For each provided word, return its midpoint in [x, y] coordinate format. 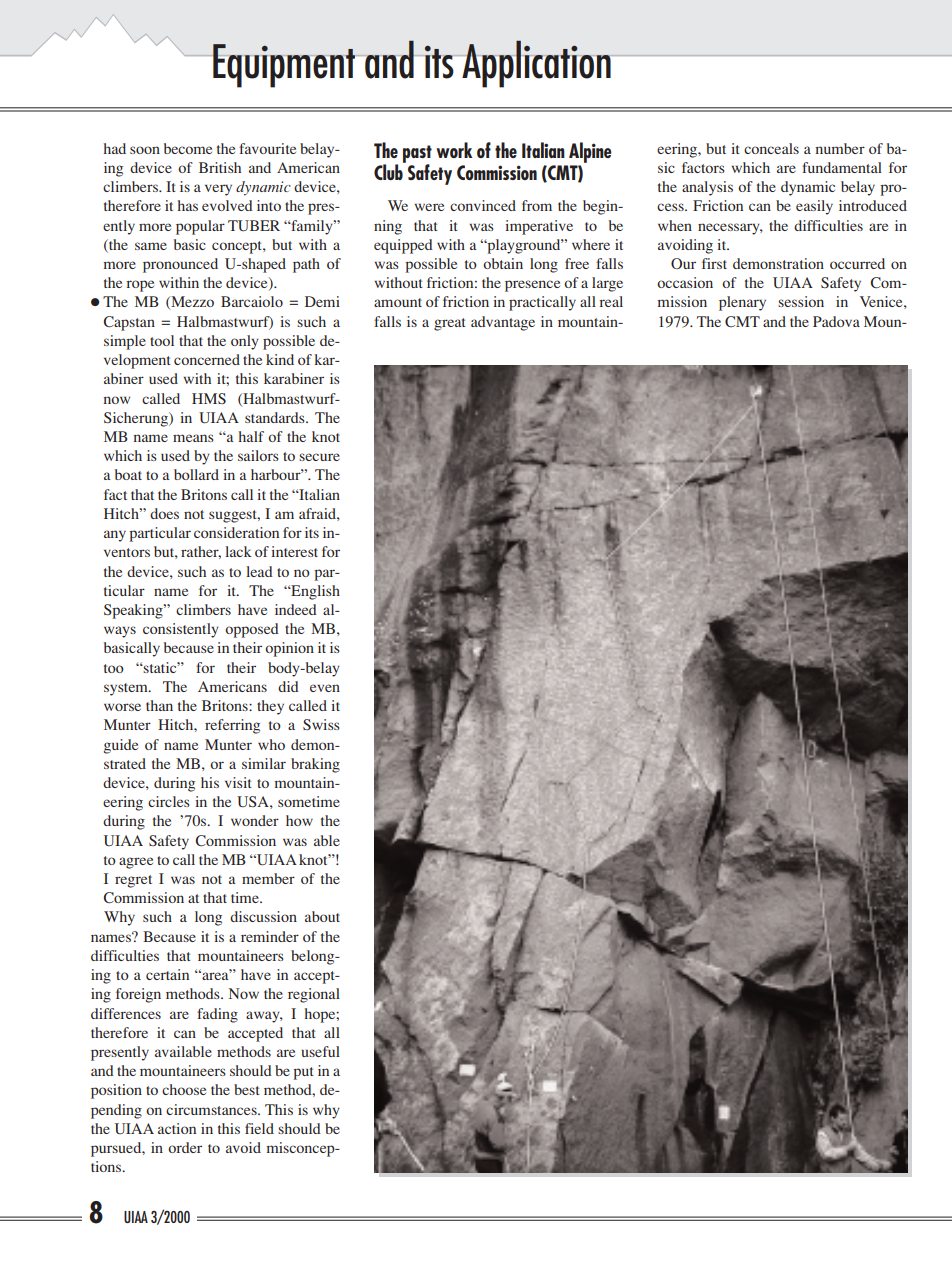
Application [536, 64]
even [325, 688]
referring [232, 726]
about [322, 916]
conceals [771, 148]
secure [319, 457]
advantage [503, 323]
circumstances [212, 1109]
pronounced [180, 265]
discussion [263, 916]
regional [314, 995]
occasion [685, 282]
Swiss [321, 724]
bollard [196, 474]
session [801, 301]
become [188, 148]
